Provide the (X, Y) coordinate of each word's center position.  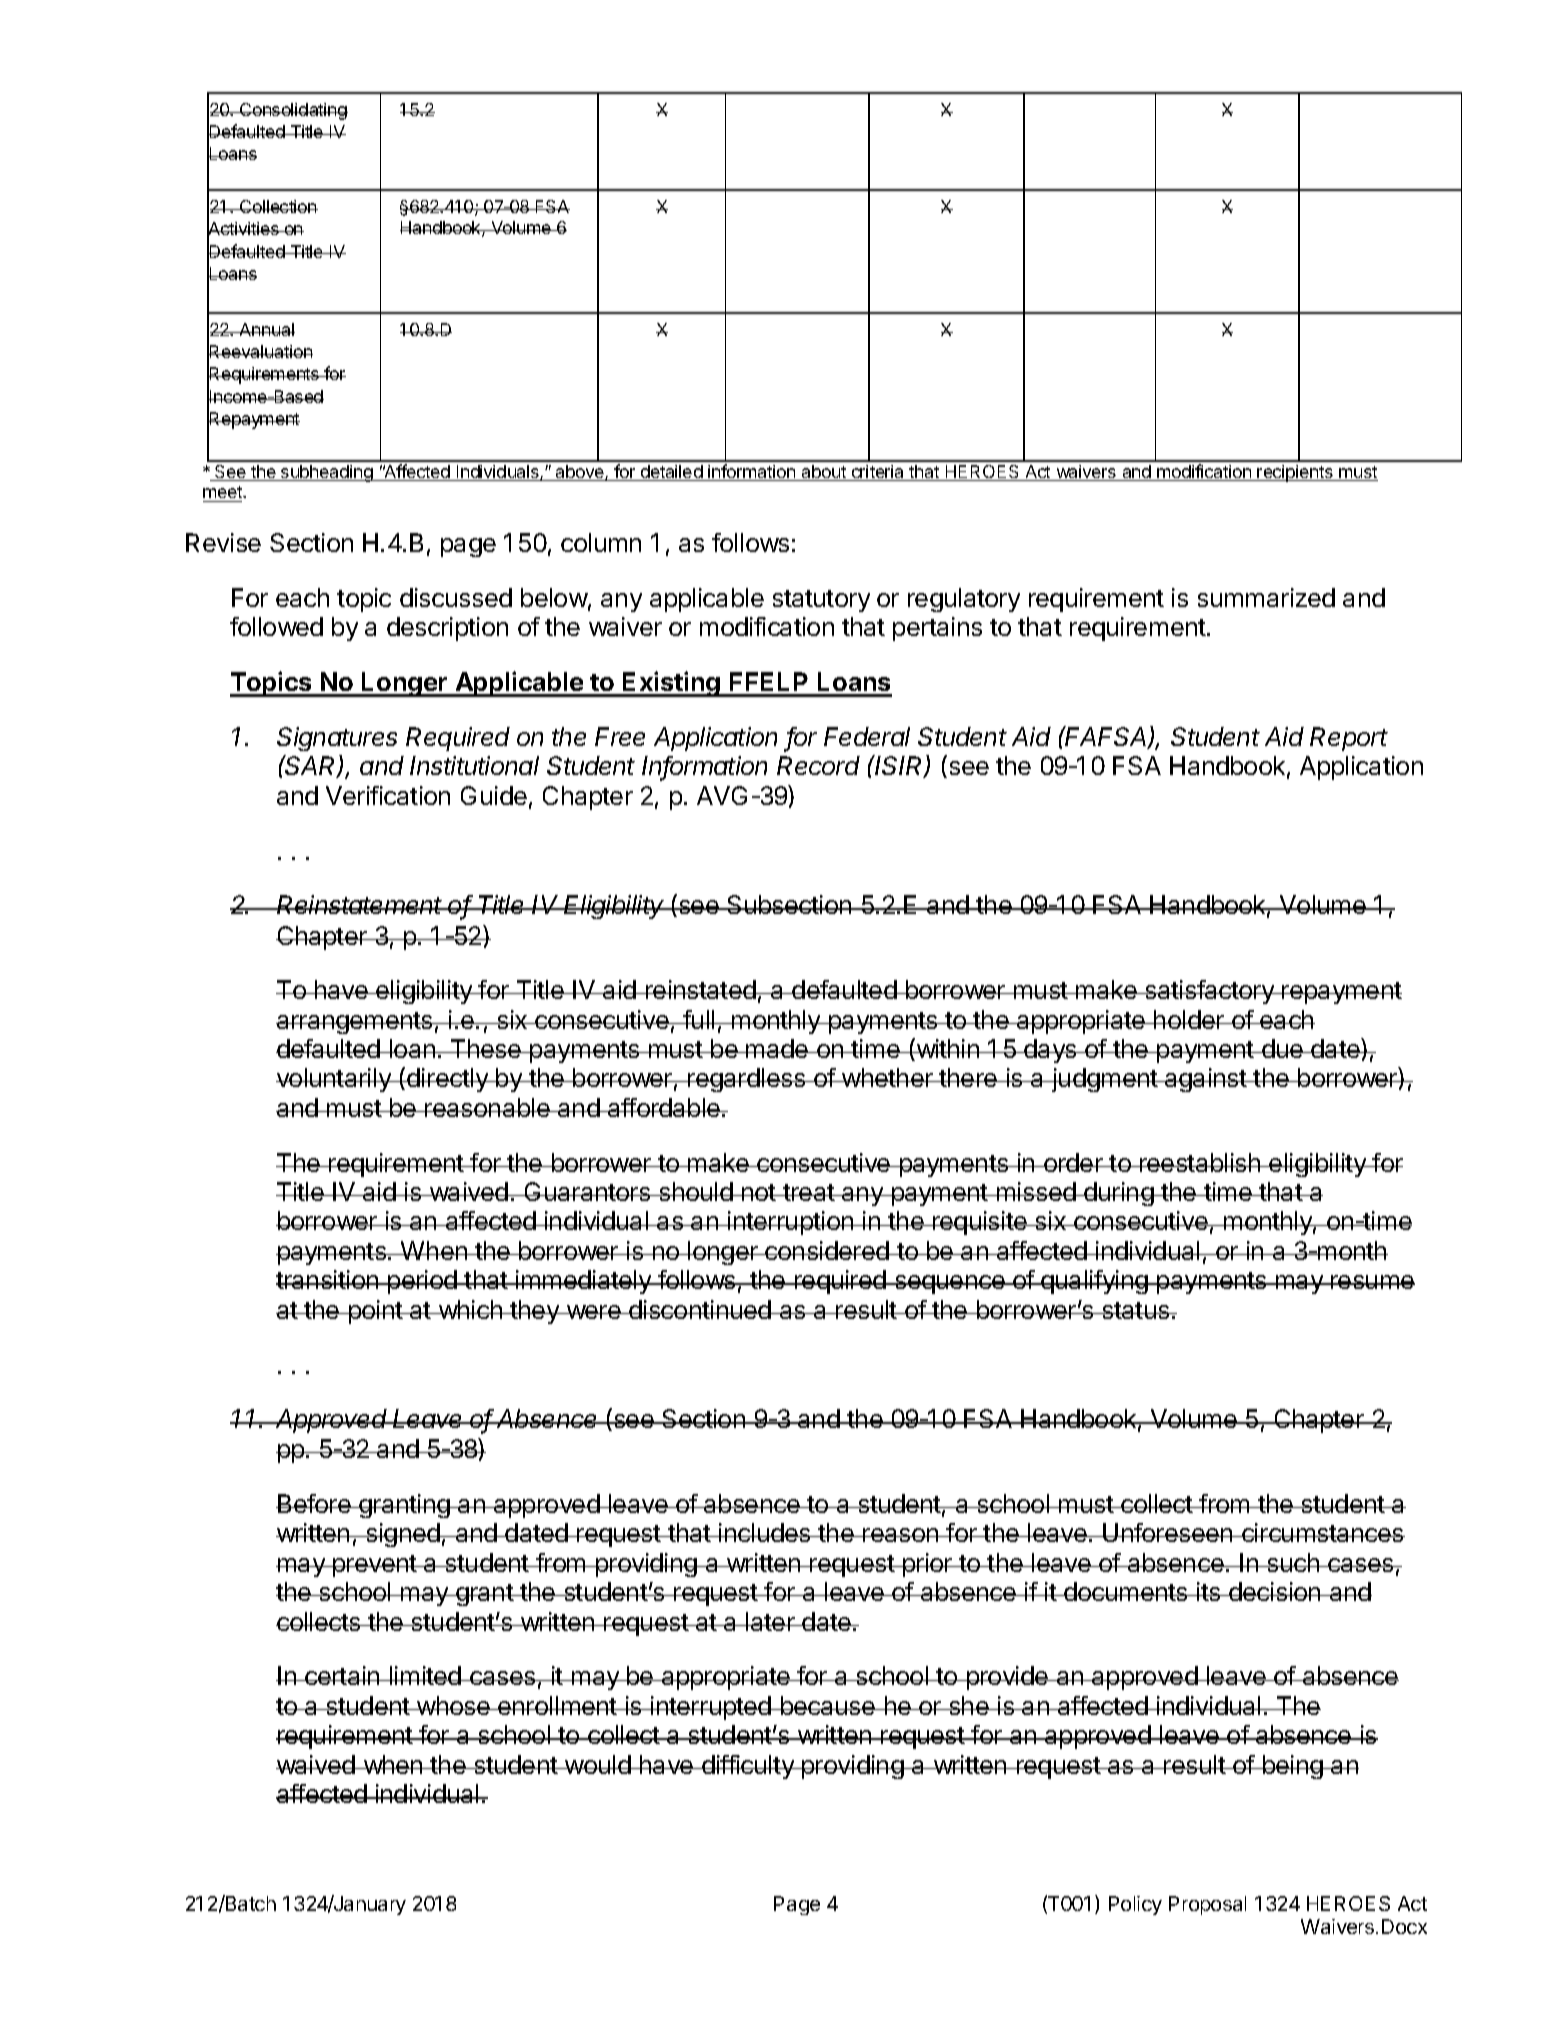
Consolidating (292, 111)
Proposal (1207, 1905)
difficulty (748, 1767)
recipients (1295, 473)
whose (453, 1705)
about (824, 473)
